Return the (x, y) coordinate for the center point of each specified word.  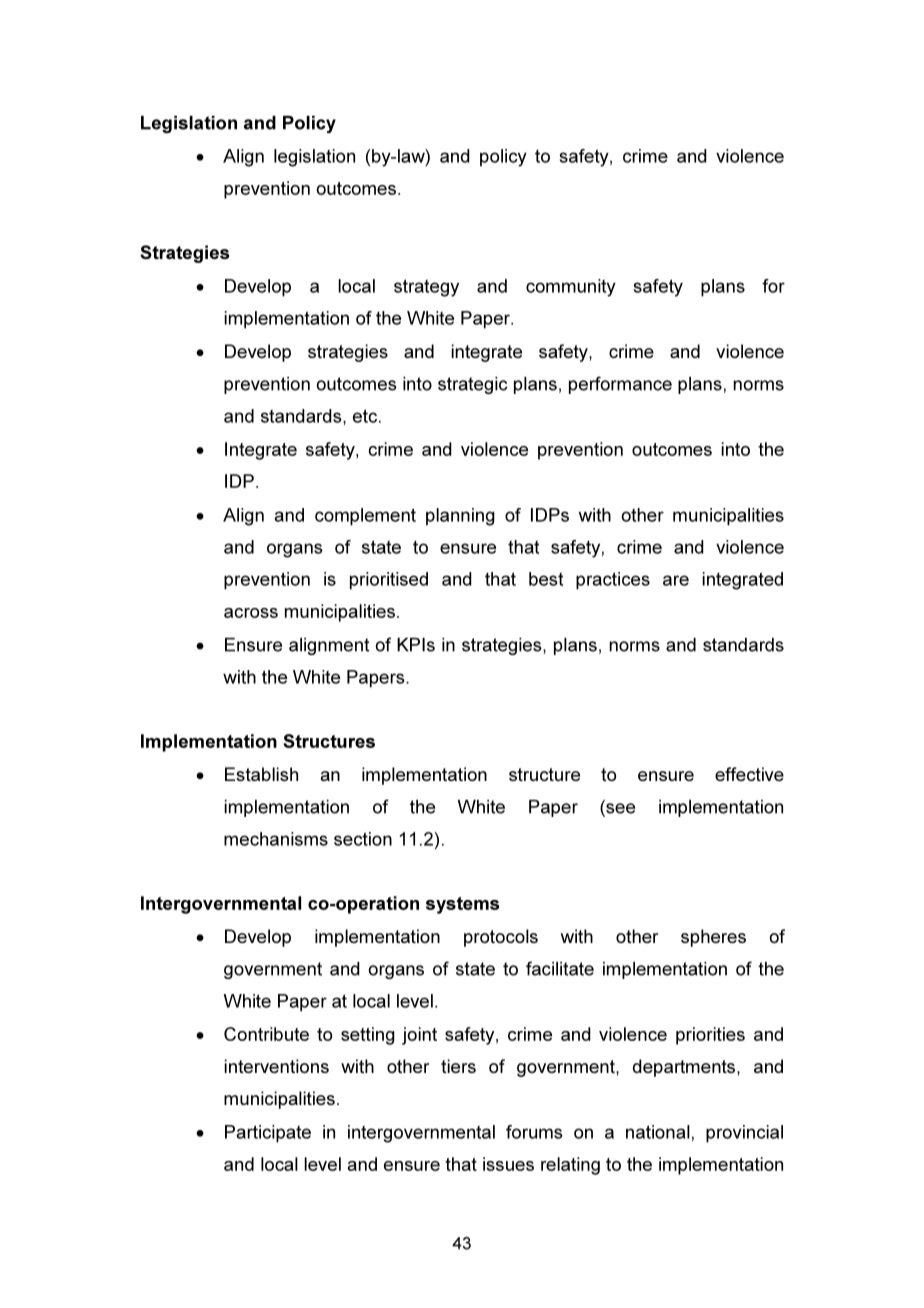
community (571, 288)
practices (613, 581)
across (251, 613)
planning (460, 517)
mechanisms (276, 839)
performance (620, 385)
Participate (268, 1134)
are (676, 580)
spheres (713, 938)
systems (462, 905)
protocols (501, 938)
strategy (426, 288)
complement (365, 517)
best (546, 579)
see (619, 809)
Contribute (266, 1034)
